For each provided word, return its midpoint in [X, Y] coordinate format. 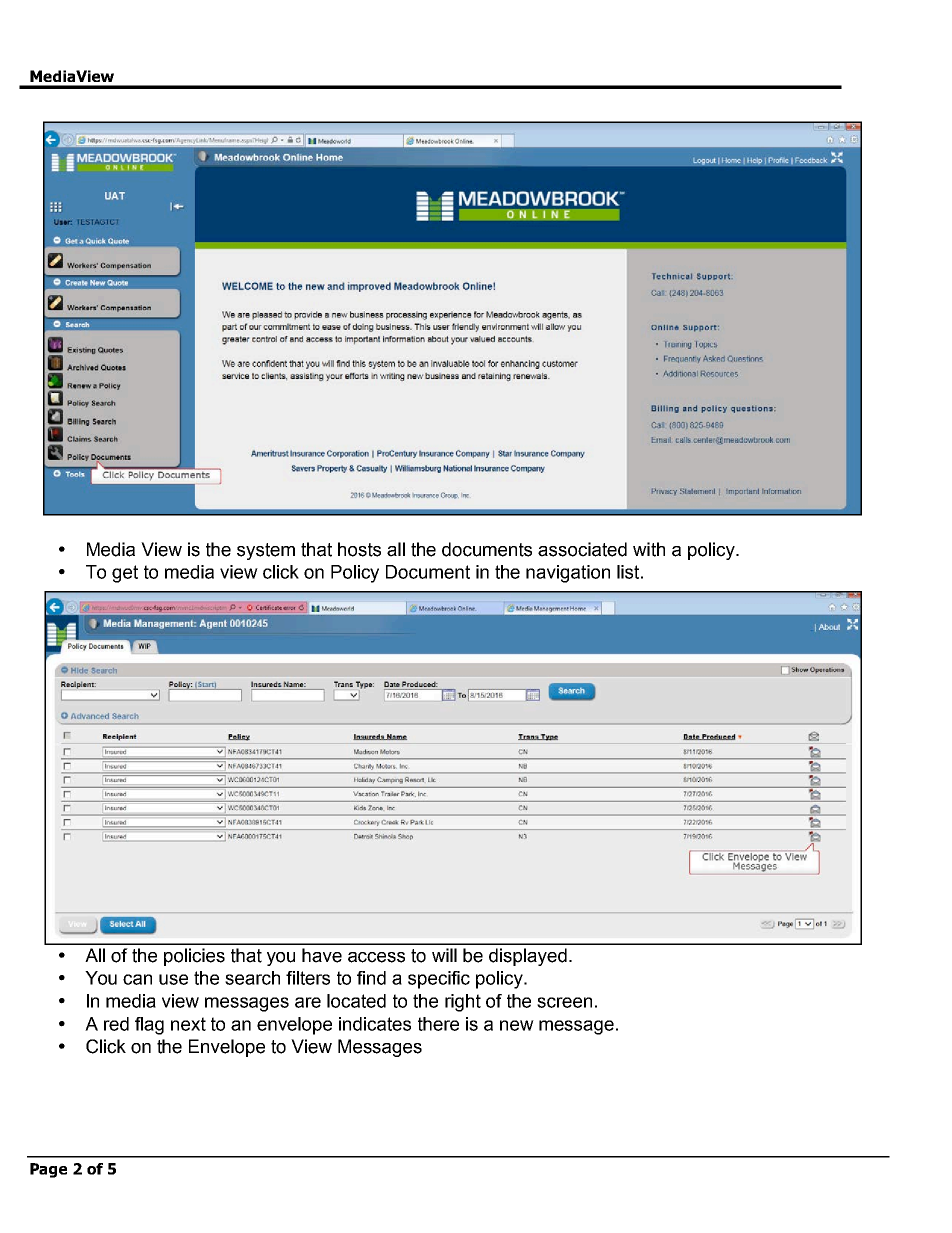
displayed [528, 957]
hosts [359, 549]
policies [194, 957]
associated [582, 549]
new [517, 1025]
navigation [568, 574]
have [322, 955]
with [649, 549]
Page [48, 1170]
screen [564, 1002]
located [356, 1001]
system [266, 551]
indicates [375, 1024]
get [125, 574]
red [116, 1024]
